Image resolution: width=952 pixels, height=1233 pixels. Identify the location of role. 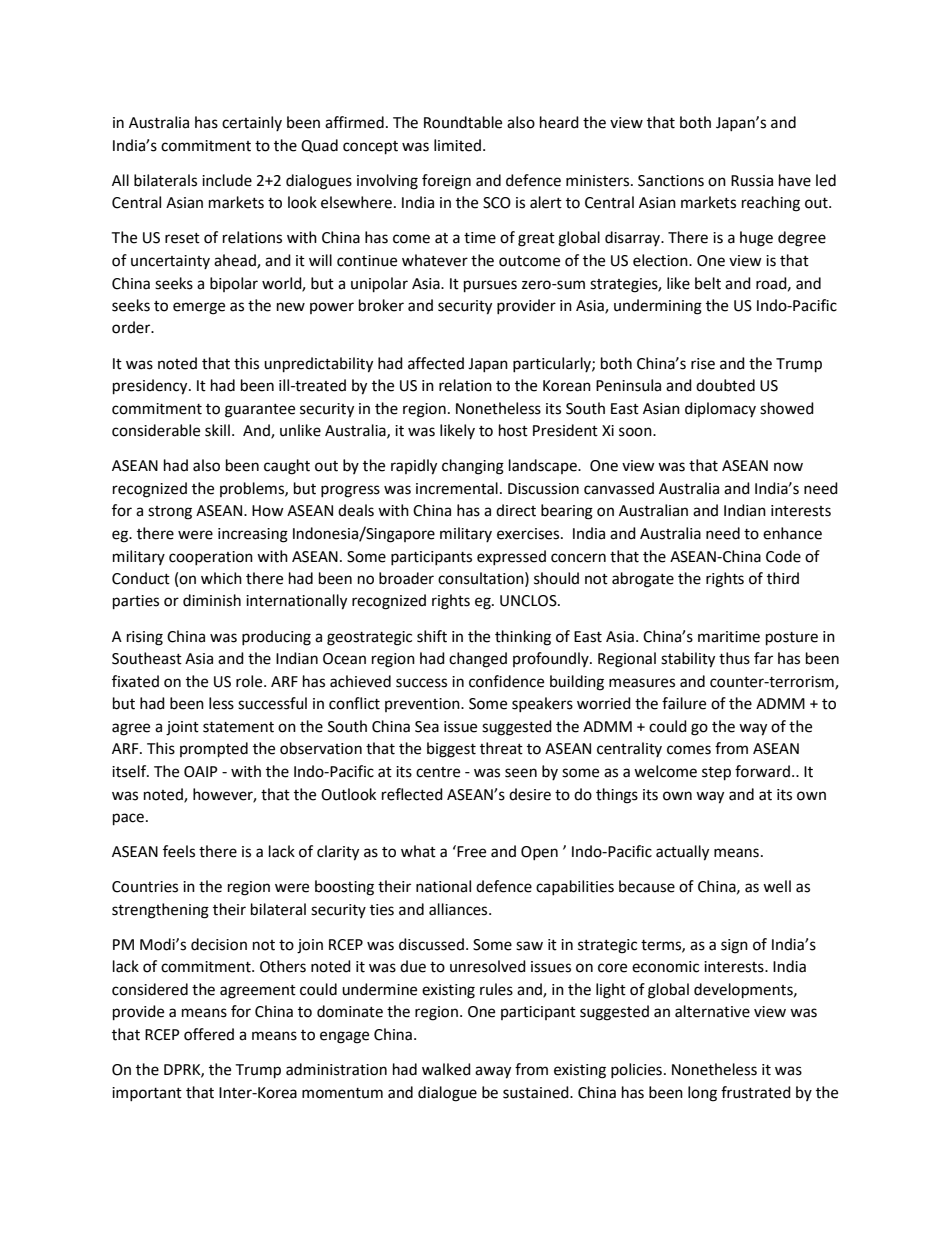
(250, 681).
